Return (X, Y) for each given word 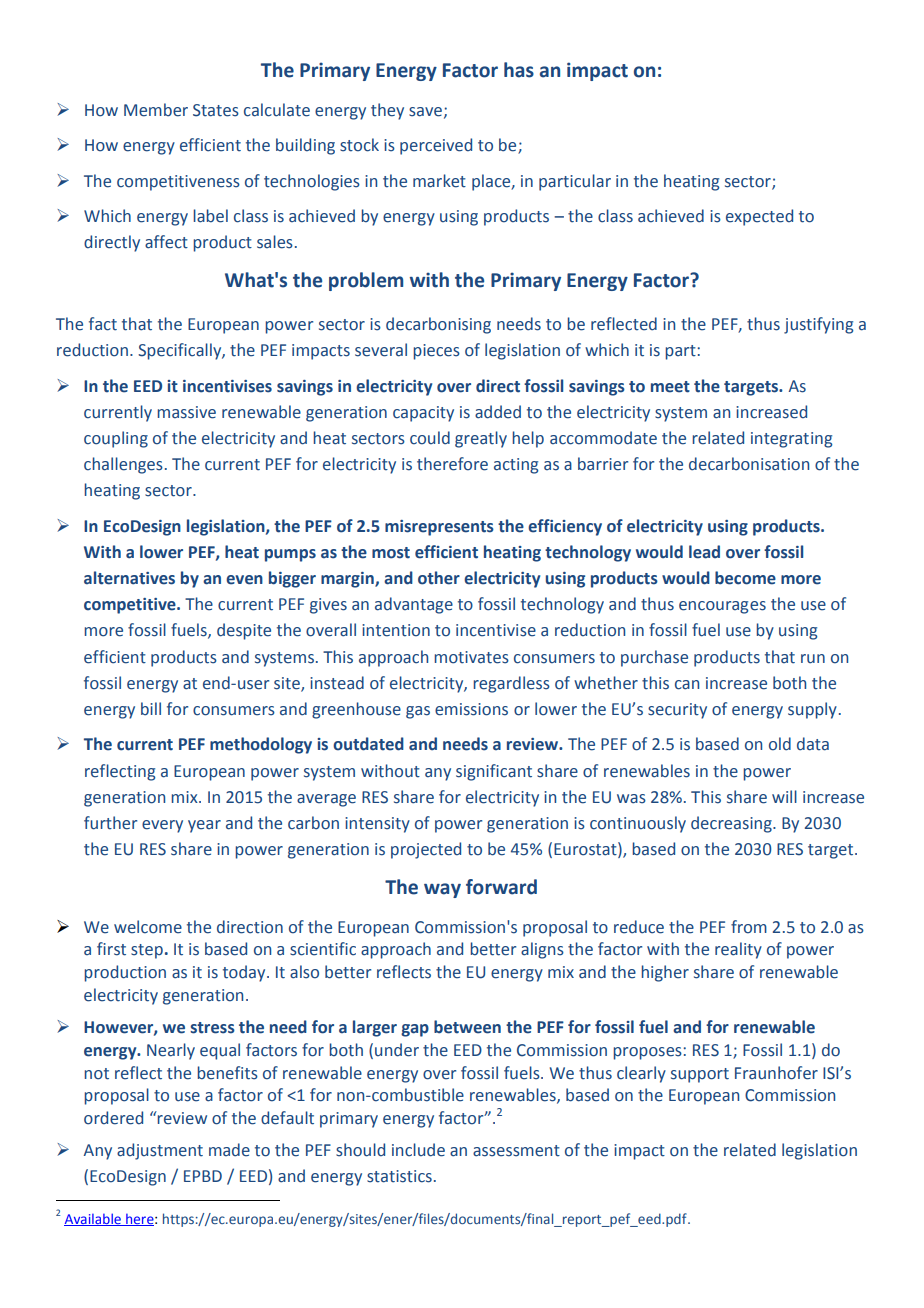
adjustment (160, 1151)
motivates (471, 657)
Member (156, 110)
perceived (436, 146)
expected (759, 217)
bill (151, 709)
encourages (722, 607)
